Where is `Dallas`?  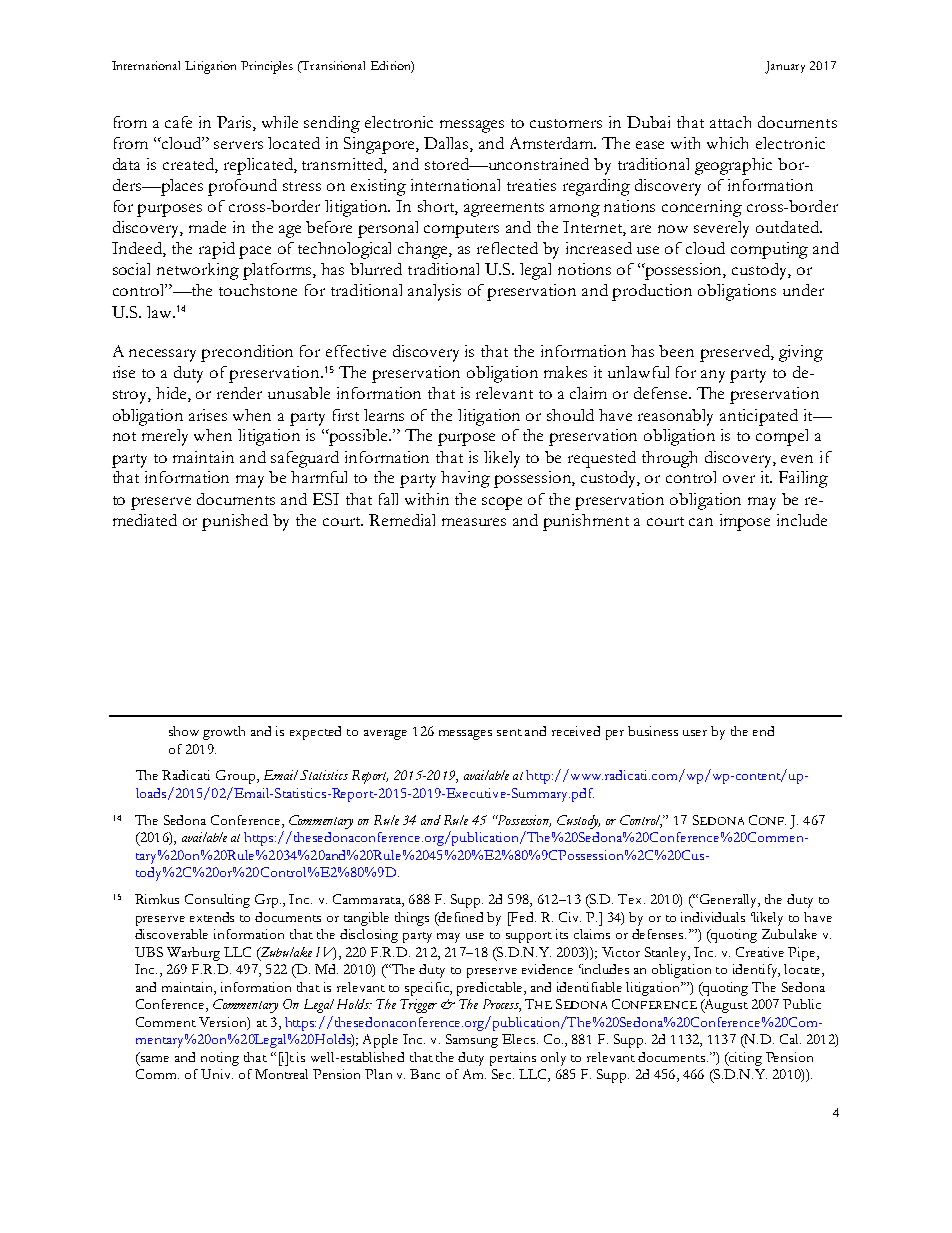
Dallas is located at coordinates (447, 144).
